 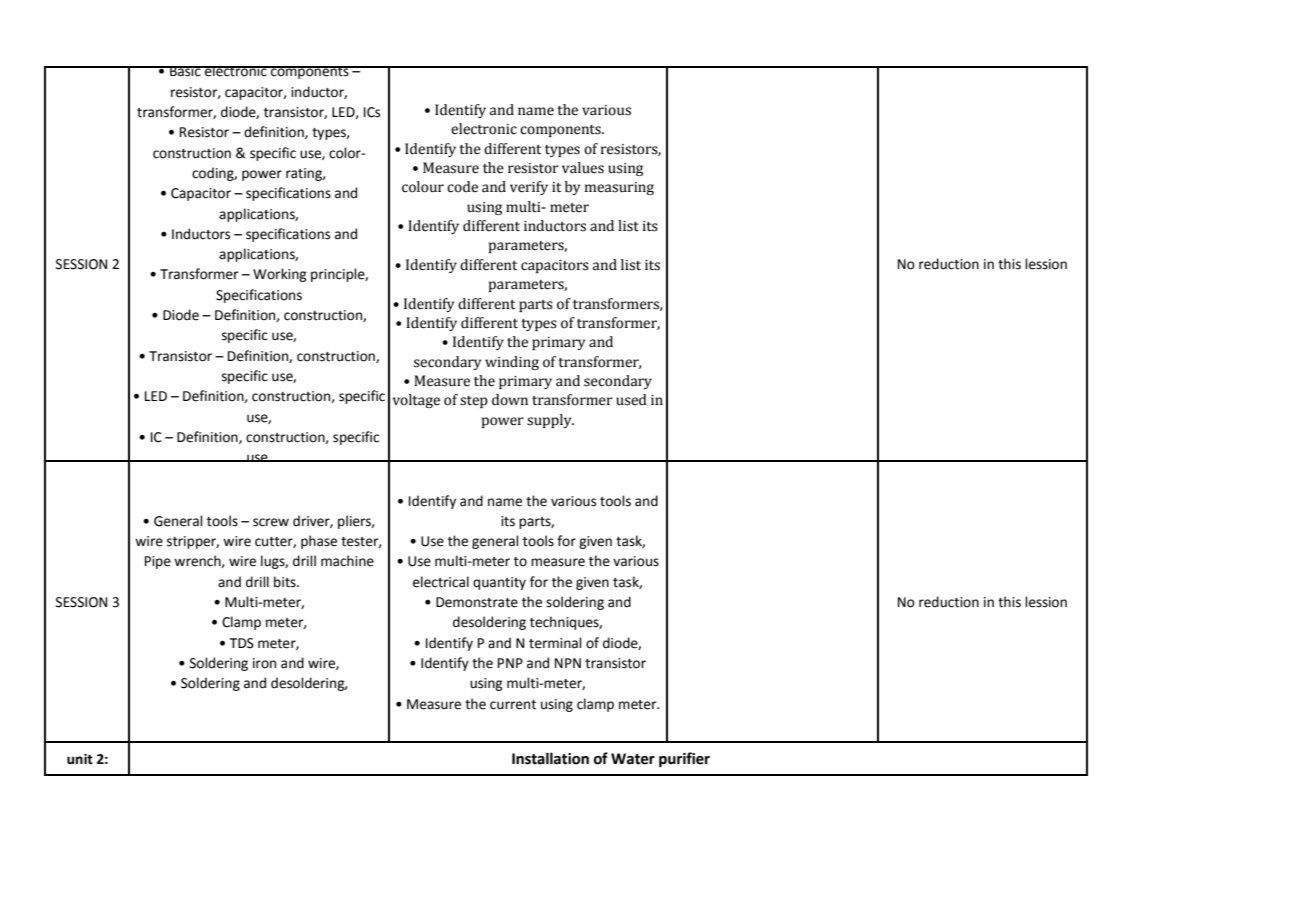 I want to click on values, so click(x=583, y=168).
